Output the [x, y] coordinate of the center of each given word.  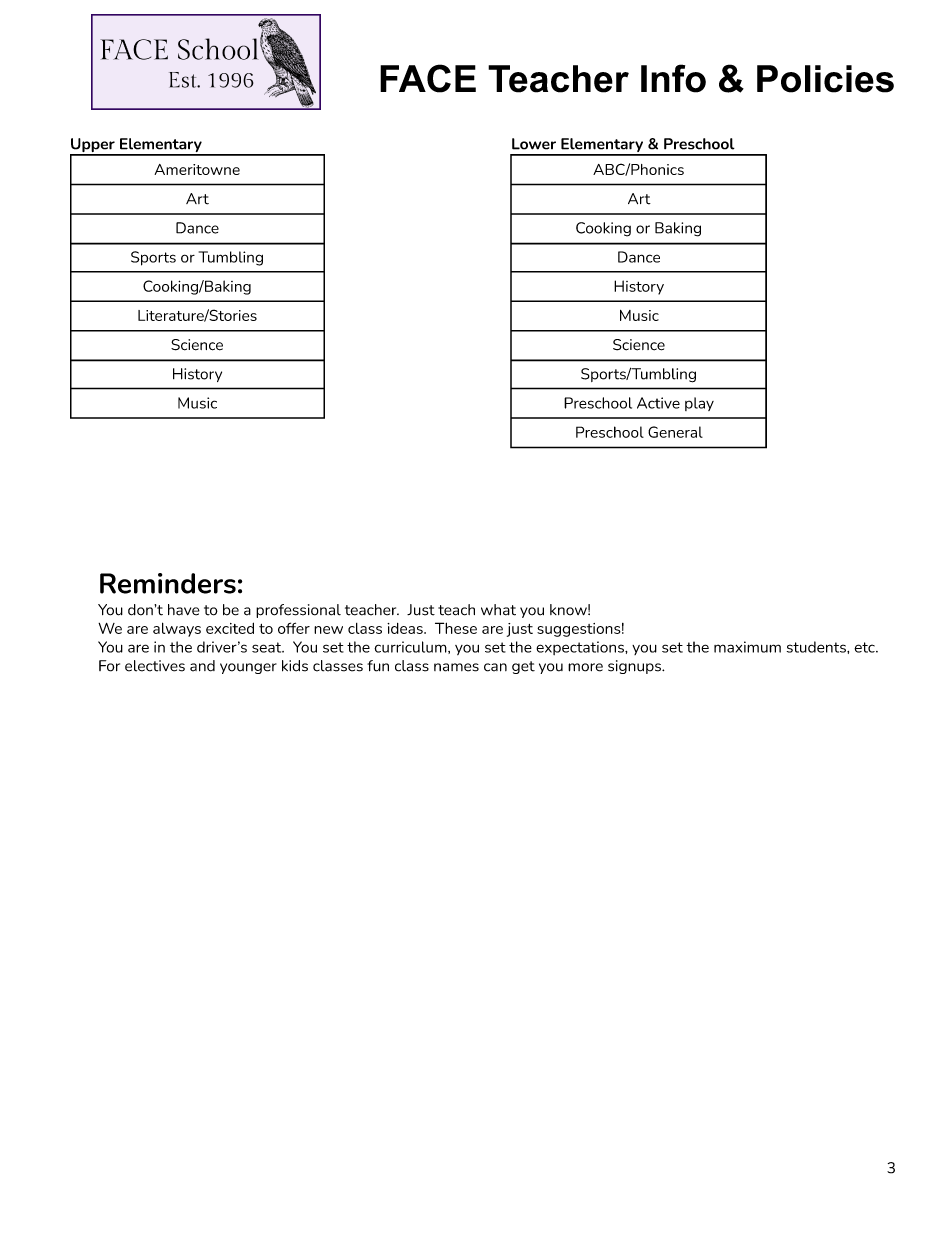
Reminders [168, 583]
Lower [534, 144]
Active [658, 403]
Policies [825, 79]
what [498, 610]
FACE [428, 78]
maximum [747, 647]
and [202, 666]
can [495, 667]
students [817, 647]
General [675, 432]
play [699, 404]
